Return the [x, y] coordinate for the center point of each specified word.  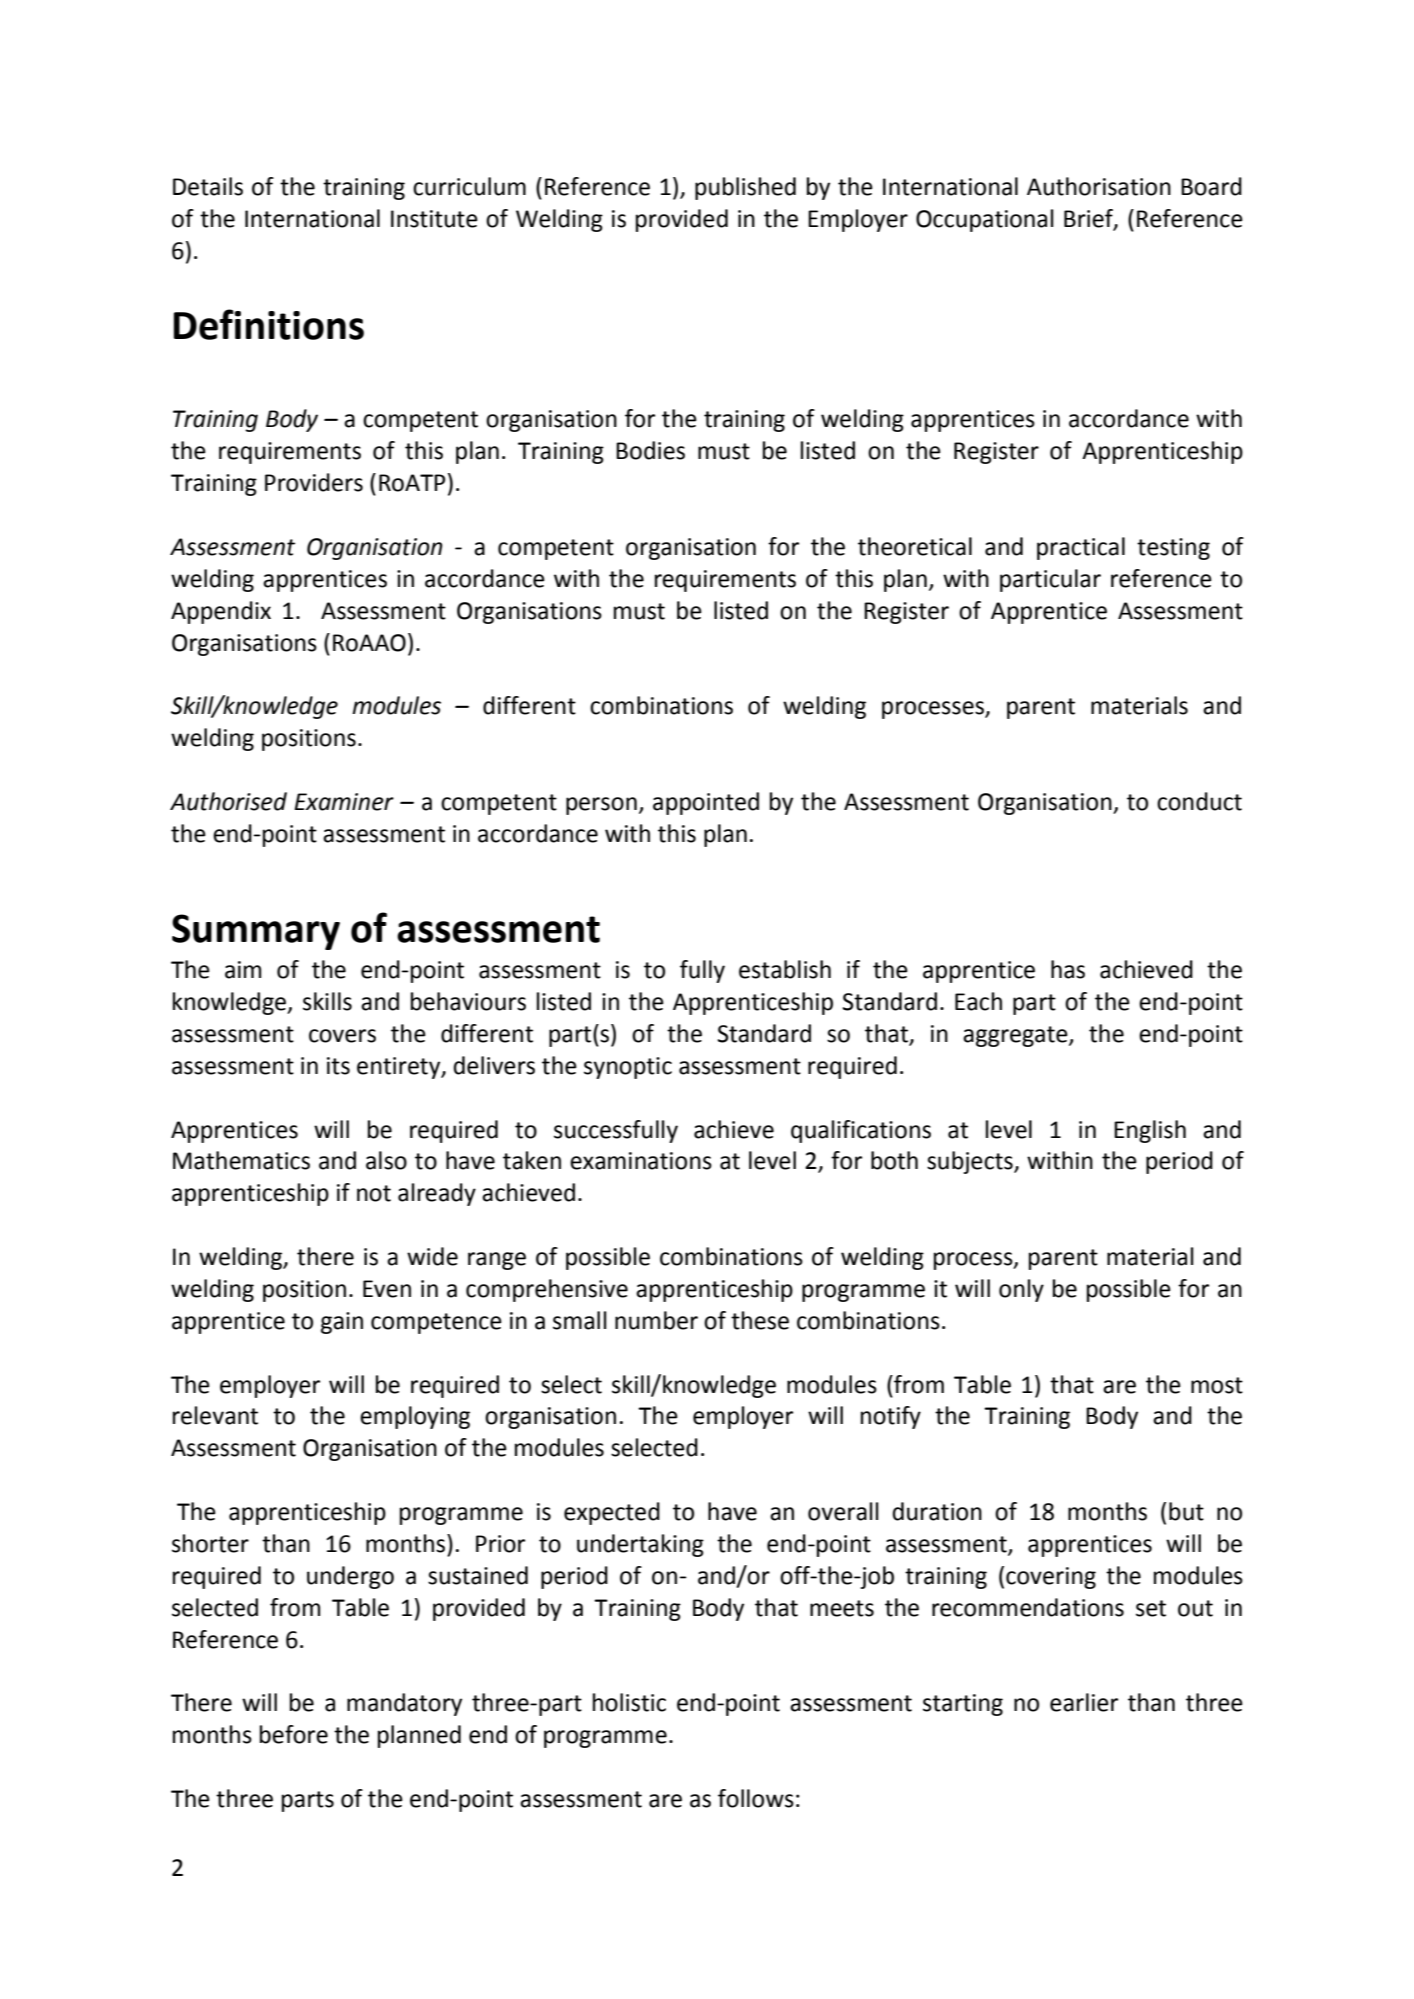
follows [756, 1798]
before [294, 1734]
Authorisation [1099, 186]
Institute [434, 219]
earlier [1084, 1702]
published [745, 188]
